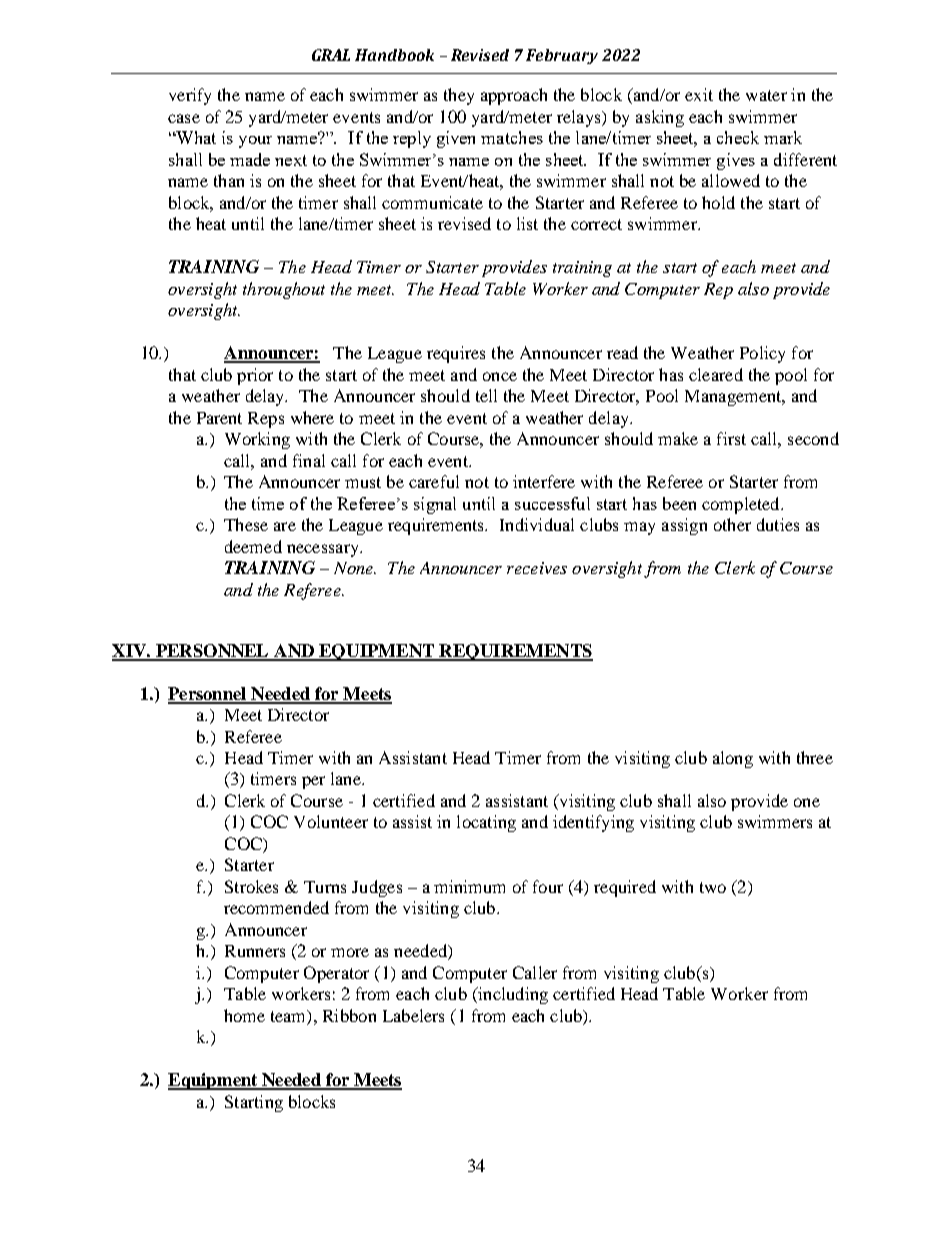 The height and width of the screenshot is (1233, 952). I want to click on home, so click(244, 1015).
